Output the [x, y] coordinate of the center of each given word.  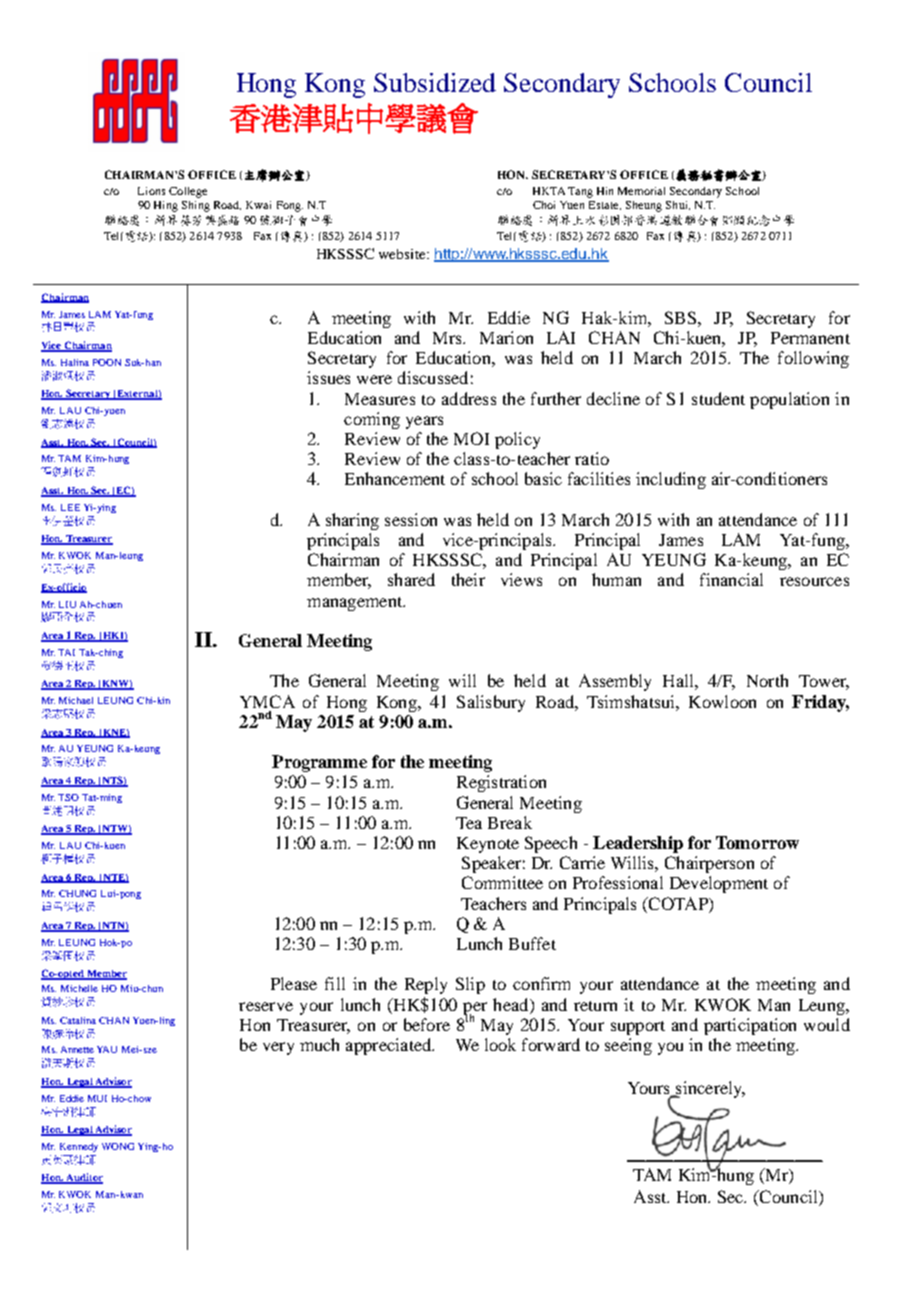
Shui [678, 205]
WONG [118, 1146]
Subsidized [435, 82]
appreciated [390, 1046]
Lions [151, 191]
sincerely [709, 1089]
